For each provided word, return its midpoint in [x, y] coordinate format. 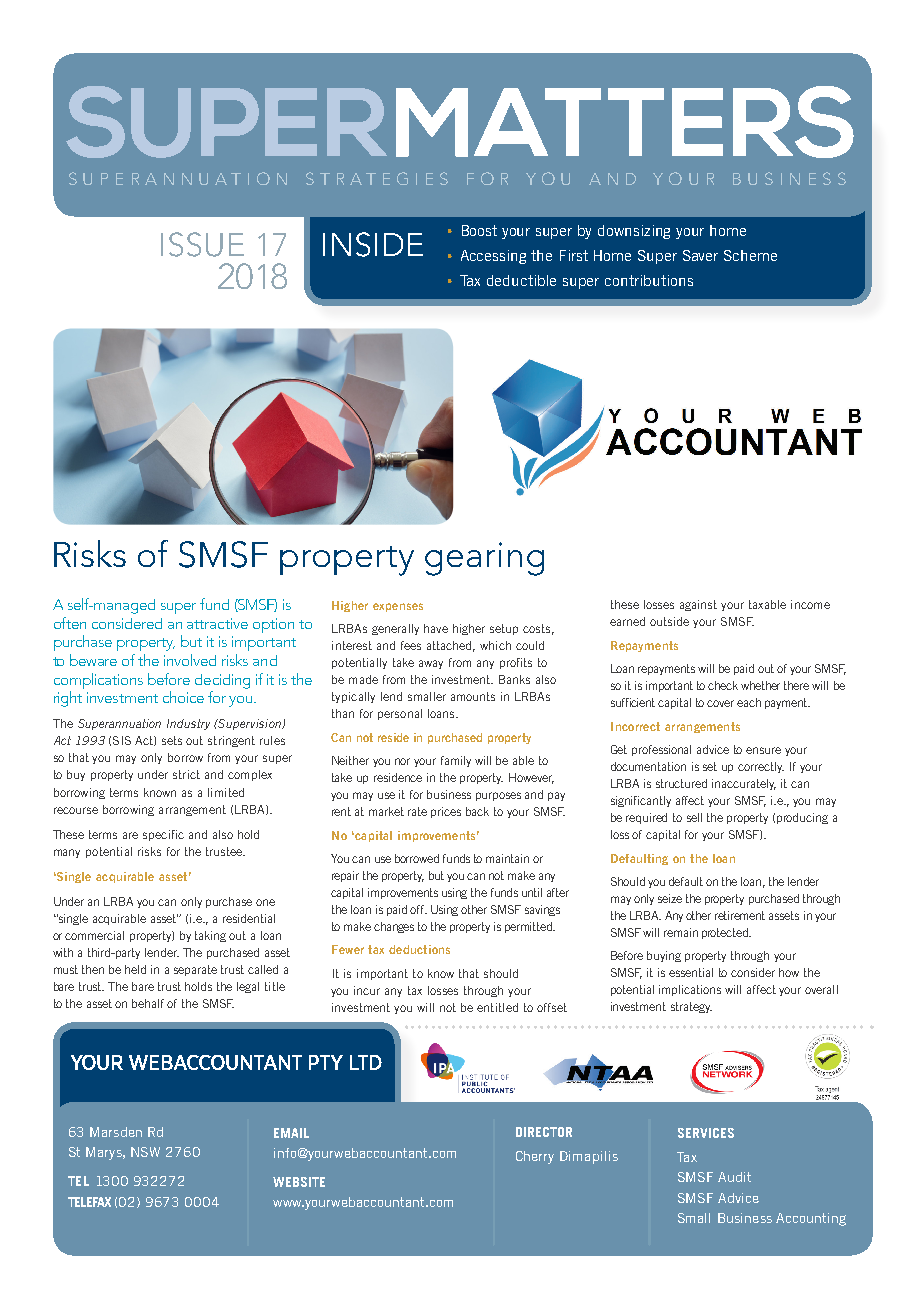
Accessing [493, 257]
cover [720, 703]
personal [400, 714]
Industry [188, 724]
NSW [145, 1152]
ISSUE [202, 244]
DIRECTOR [544, 1132]
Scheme [750, 255]
